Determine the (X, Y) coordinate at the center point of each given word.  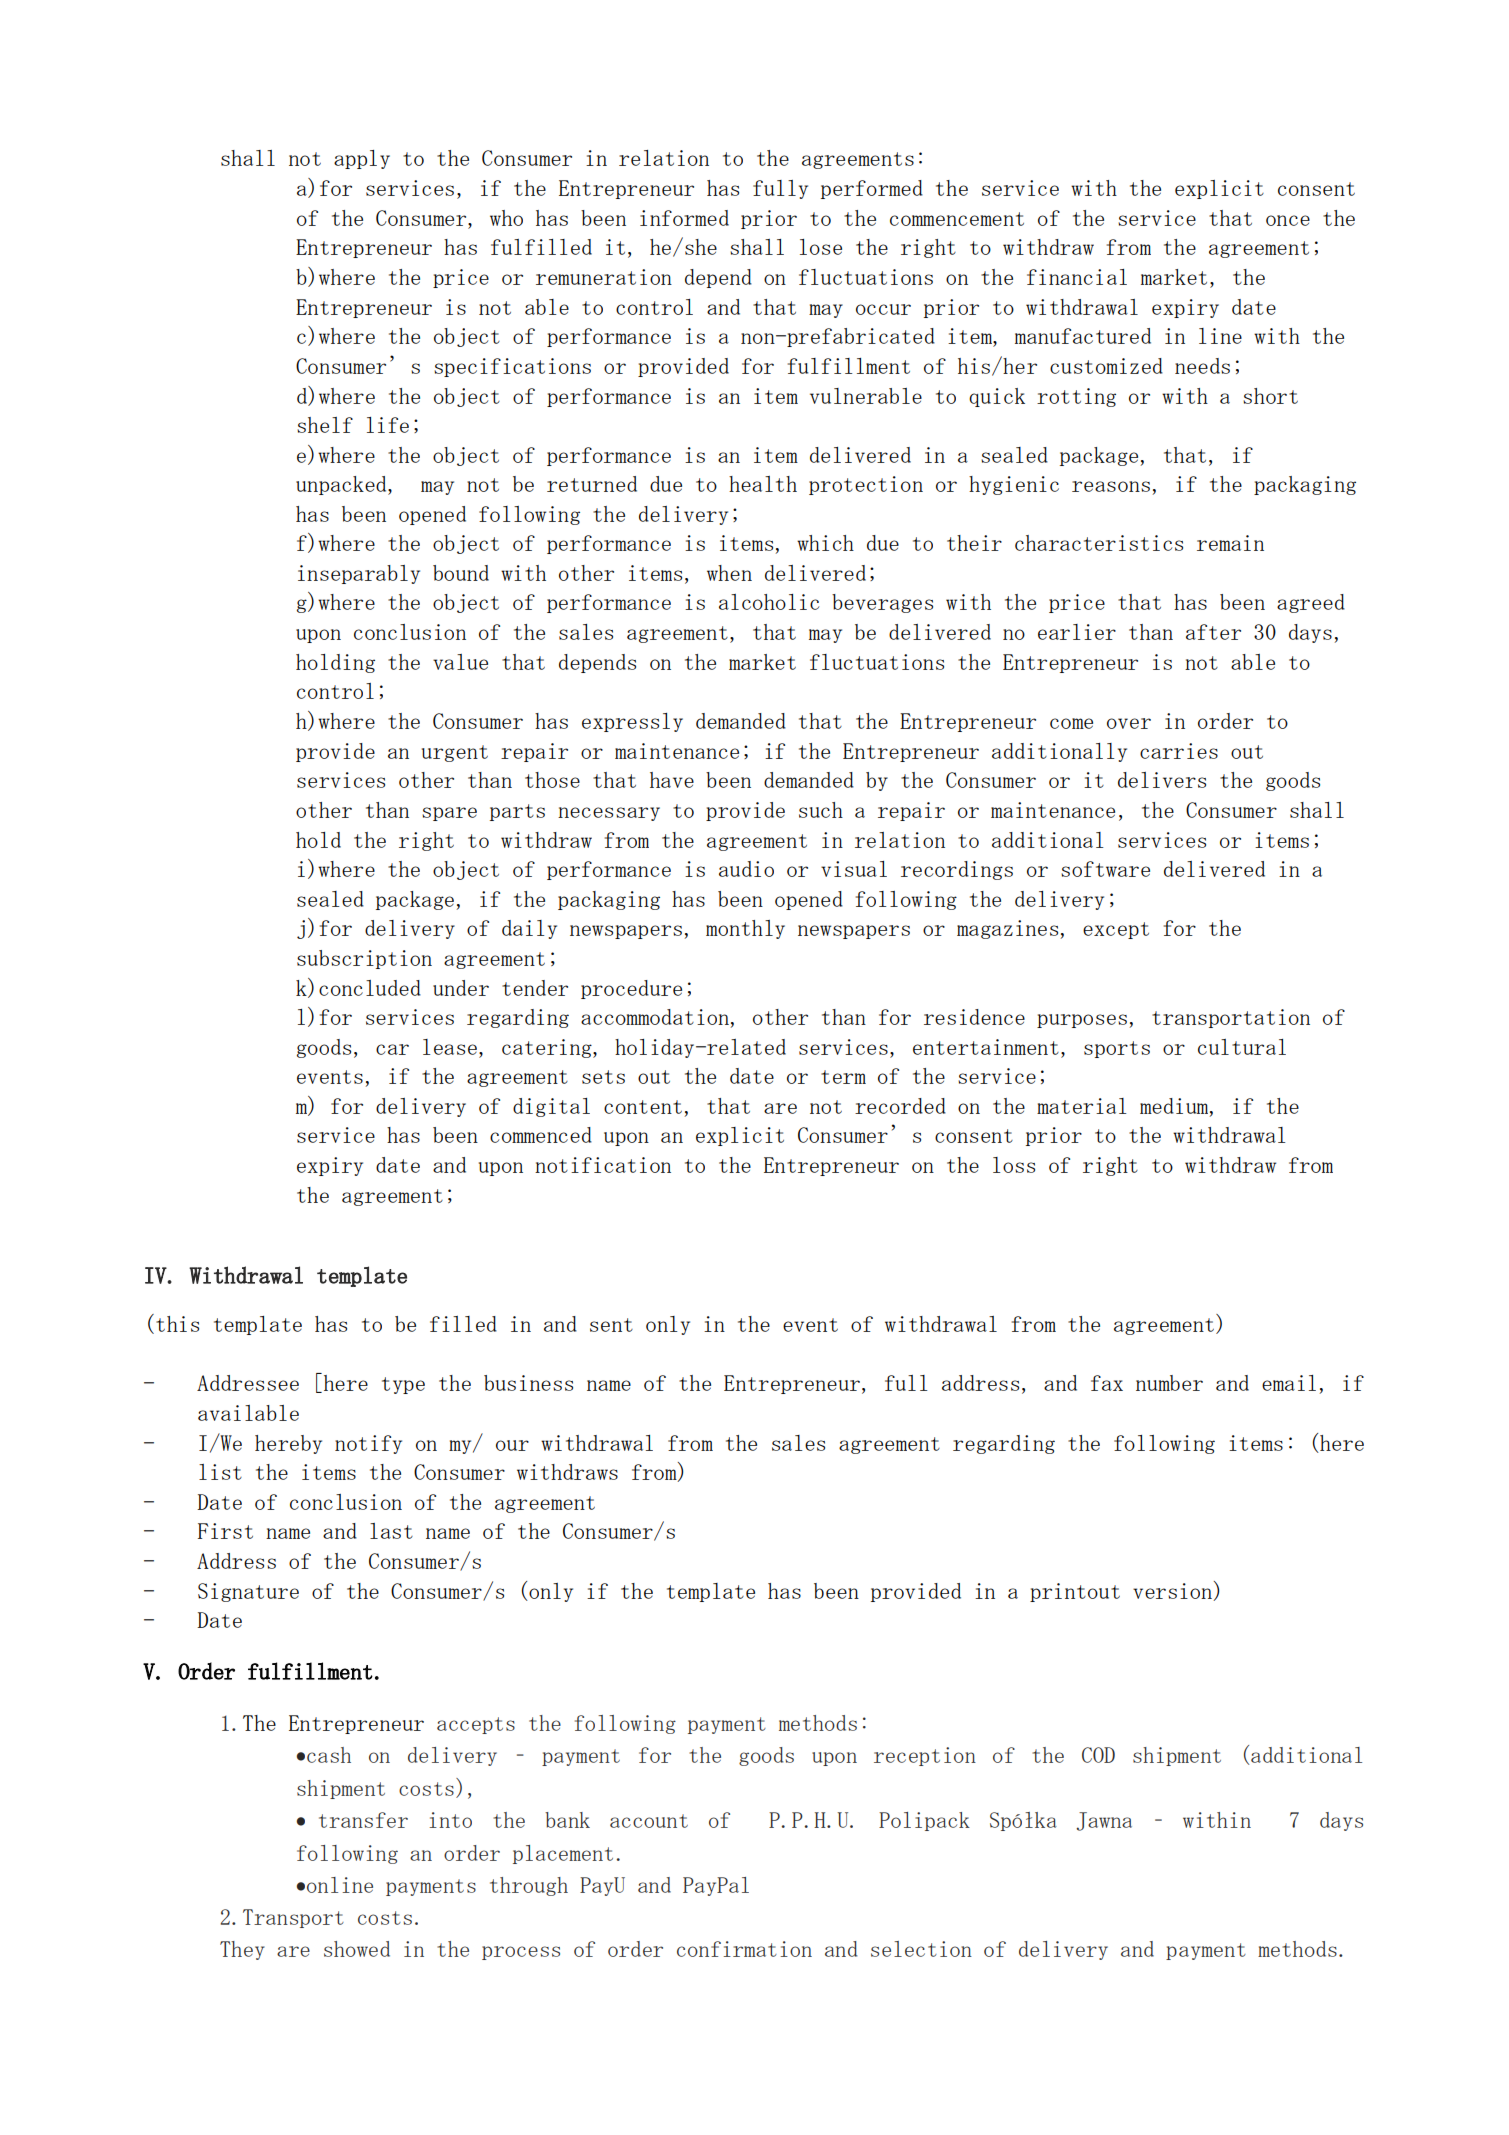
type (403, 1385)
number (1169, 1383)
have (672, 780)
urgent (455, 753)
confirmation (744, 1949)
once (1288, 220)
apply (362, 159)
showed (357, 1949)
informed (684, 218)
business (528, 1383)
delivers (1162, 780)
